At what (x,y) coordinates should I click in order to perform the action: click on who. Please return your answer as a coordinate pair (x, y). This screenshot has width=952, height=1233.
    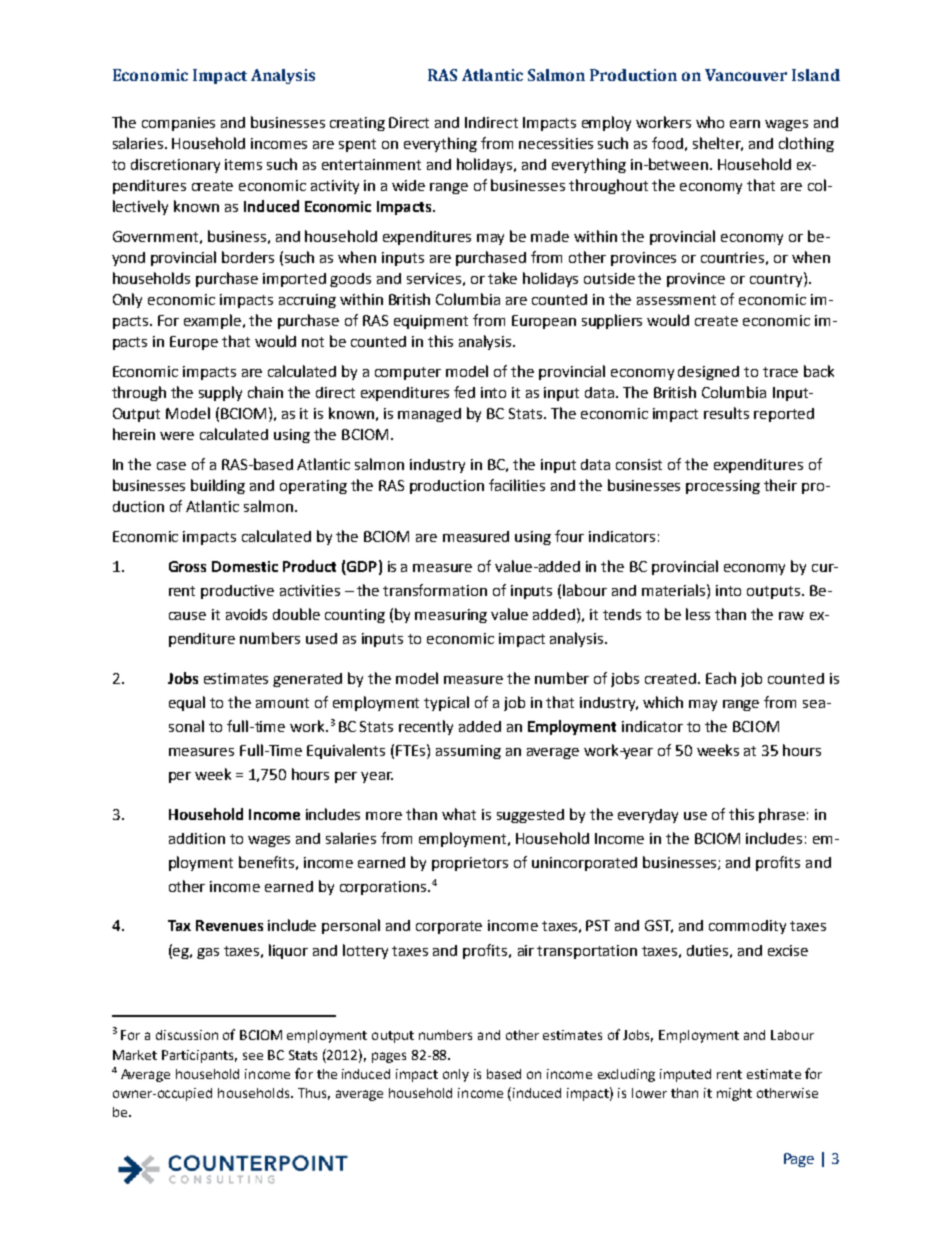
    Looking at the image, I should click on (710, 122).
